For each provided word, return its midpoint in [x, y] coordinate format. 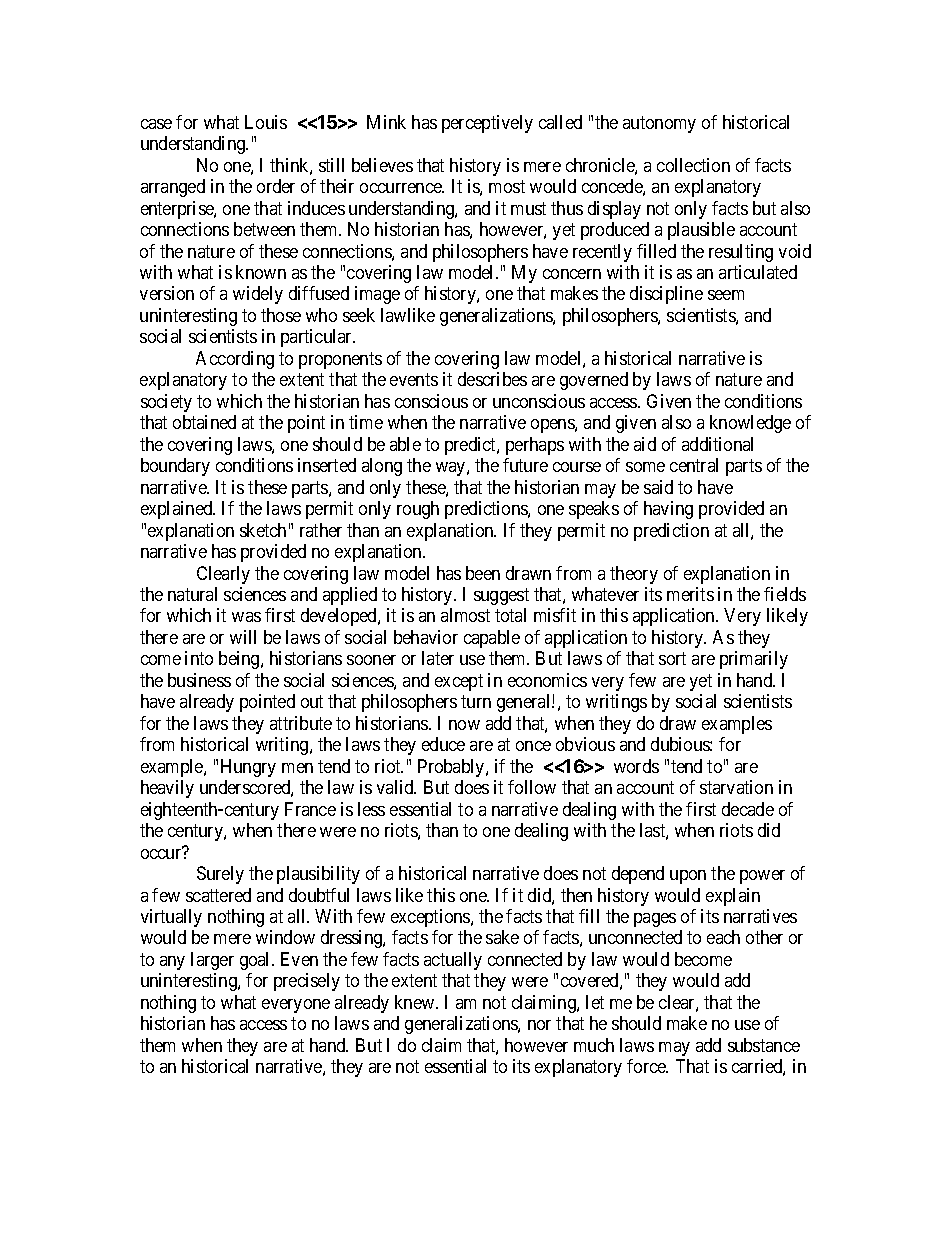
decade [748, 809]
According [235, 360]
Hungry [248, 768]
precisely [307, 982]
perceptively [487, 124]
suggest [501, 596]
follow [532, 787]
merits [690, 594]
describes [492, 379]
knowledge [750, 424]
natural [192, 594]
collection [693, 165]
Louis [266, 122]
